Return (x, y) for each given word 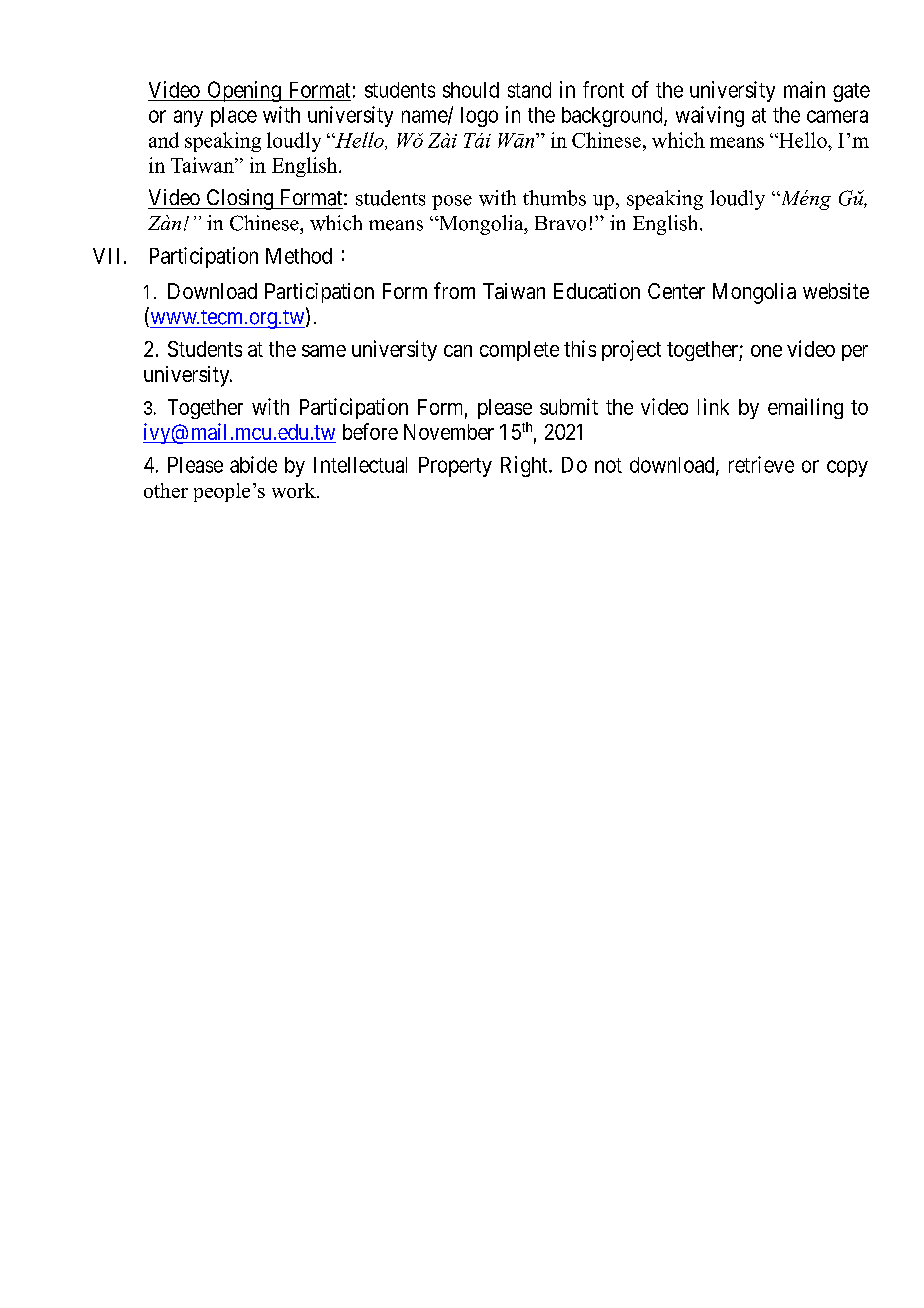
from (454, 290)
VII (106, 256)
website (836, 291)
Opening (244, 91)
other (166, 490)
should (471, 90)
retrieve (761, 464)
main (804, 89)
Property (455, 467)
